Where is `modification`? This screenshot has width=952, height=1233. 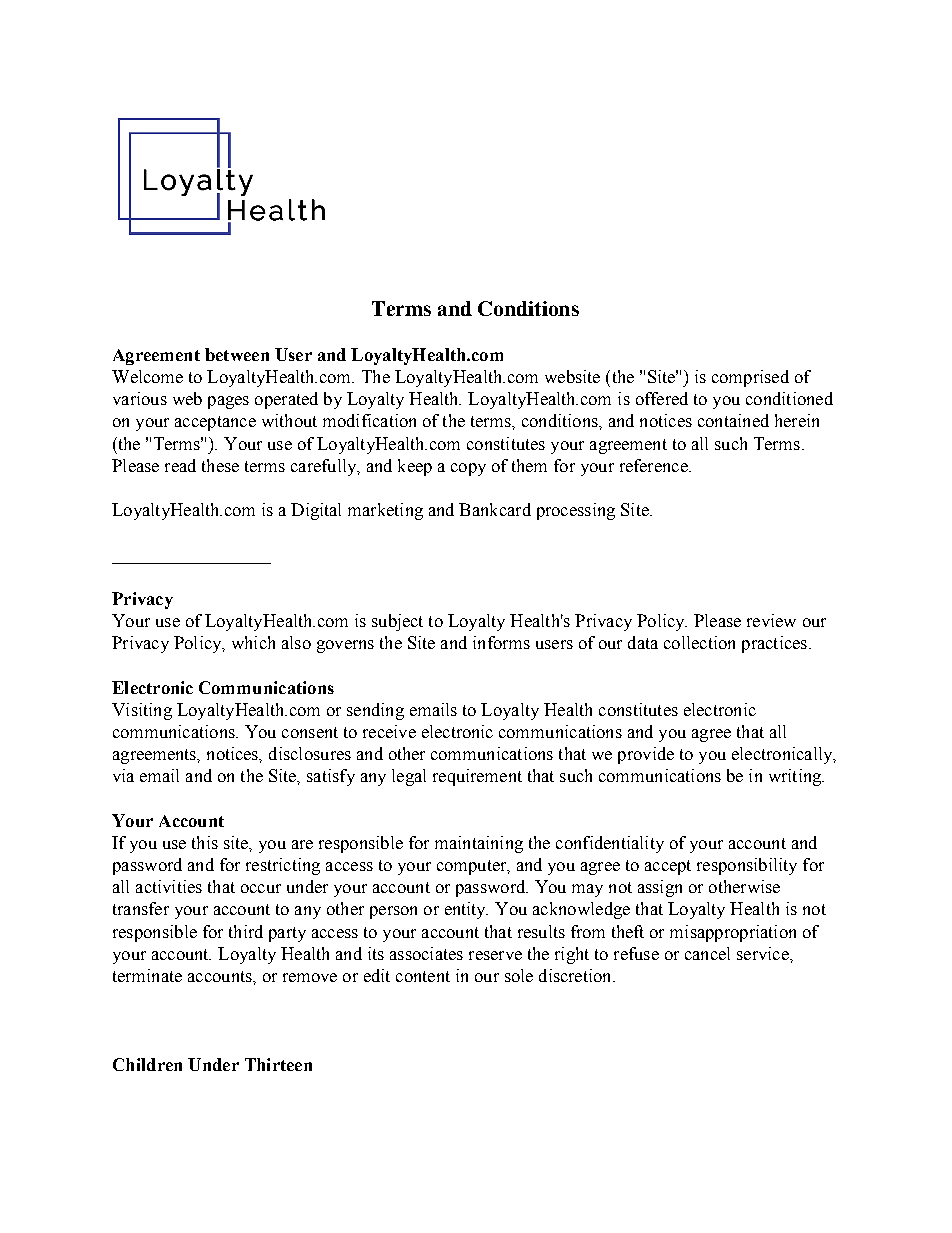 modification is located at coordinates (369, 420).
